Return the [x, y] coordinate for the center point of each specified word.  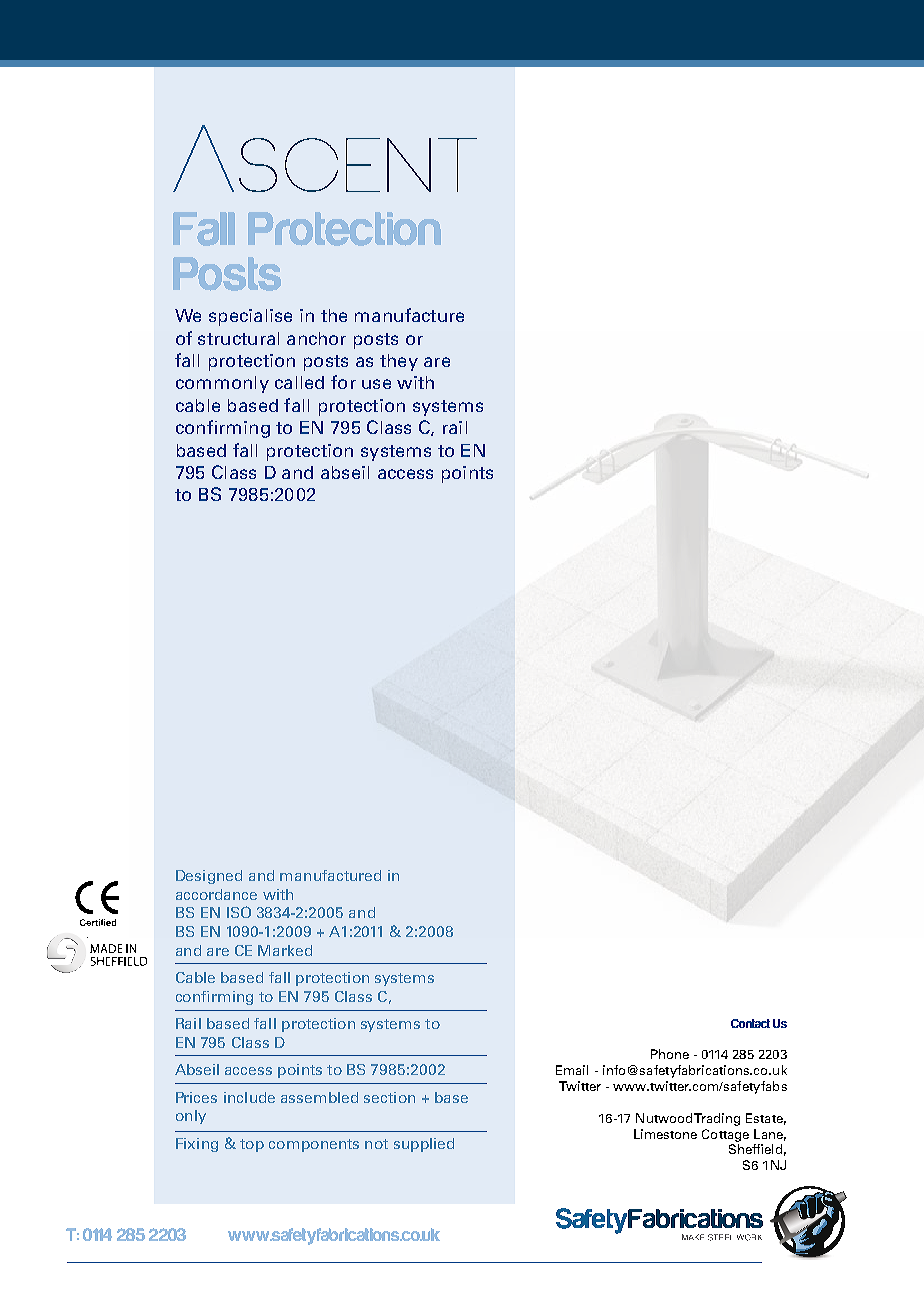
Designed [209, 877]
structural [238, 338]
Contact [750, 1023]
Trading [717, 1119]
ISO [239, 912]
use [376, 384]
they [399, 362]
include [249, 1097]
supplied [424, 1145]
